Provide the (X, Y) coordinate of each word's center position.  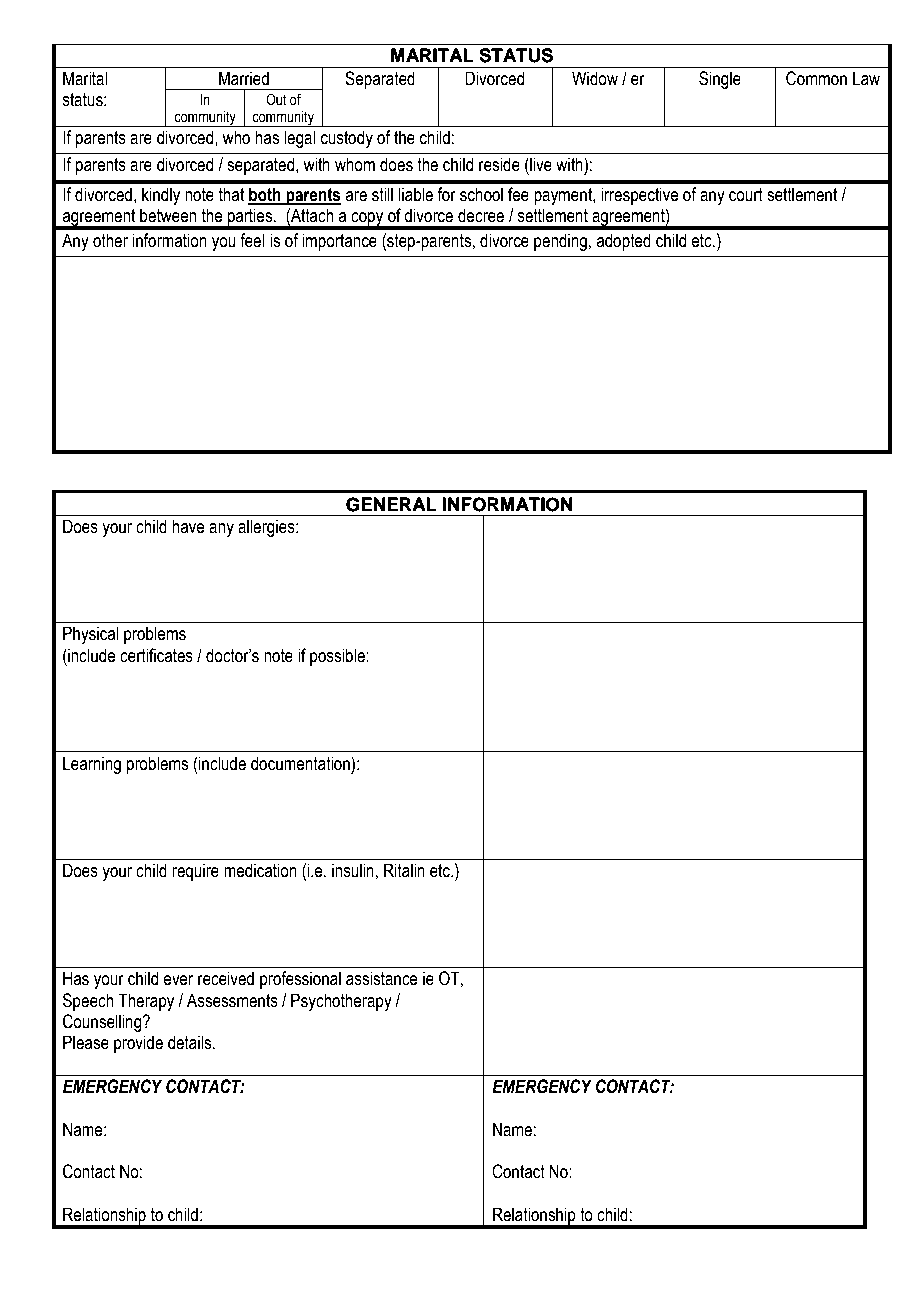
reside (499, 164)
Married (244, 78)
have (188, 526)
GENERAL (391, 504)
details (191, 1042)
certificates (156, 655)
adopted (623, 242)
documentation (301, 763)
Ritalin (404, 870)
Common (816, 78)
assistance (382, 978)
